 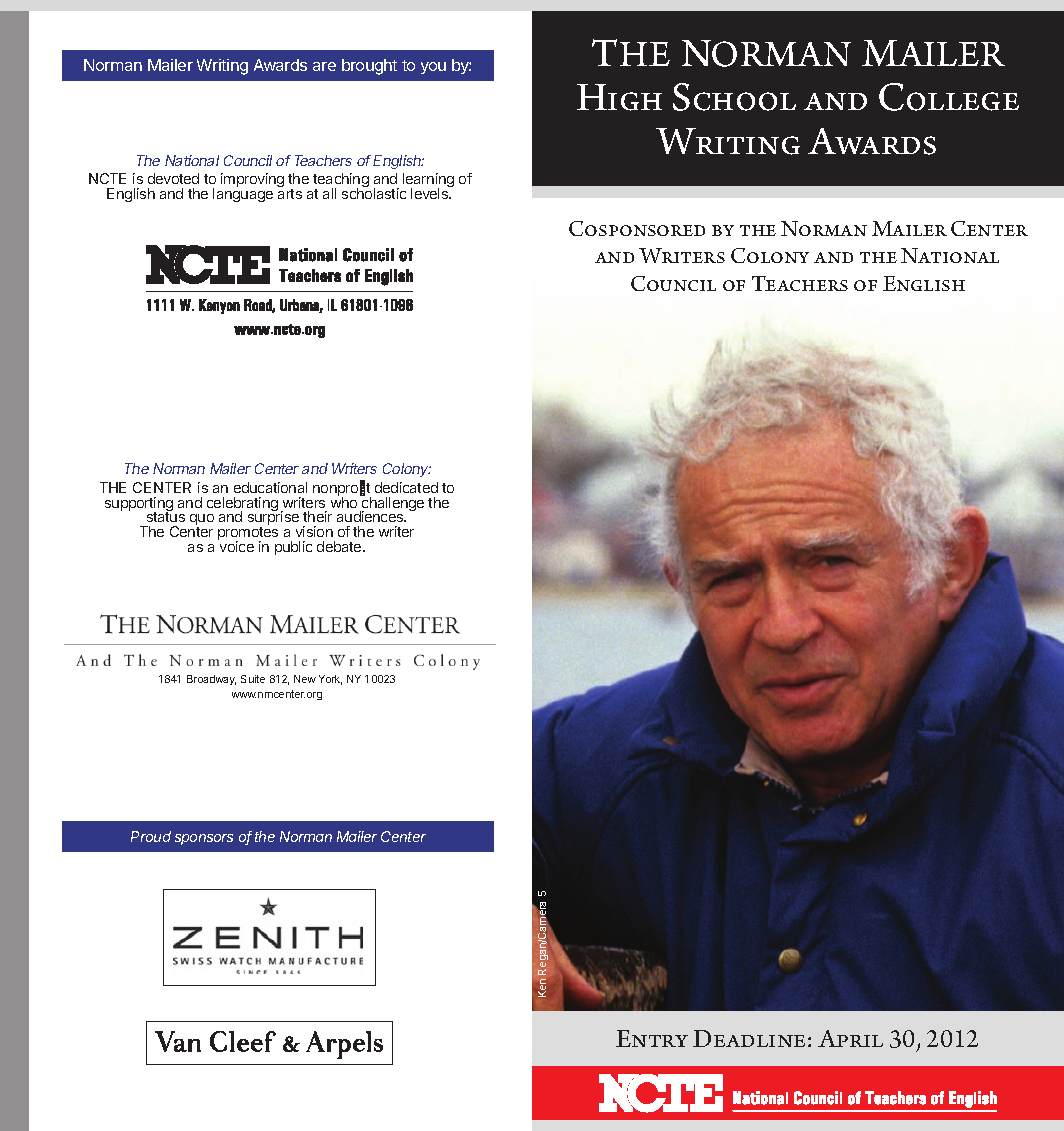 What do you see at coordinates (652, 1038) in the screenshot?
I see `Entry` at bounding box center [652, 1038].
